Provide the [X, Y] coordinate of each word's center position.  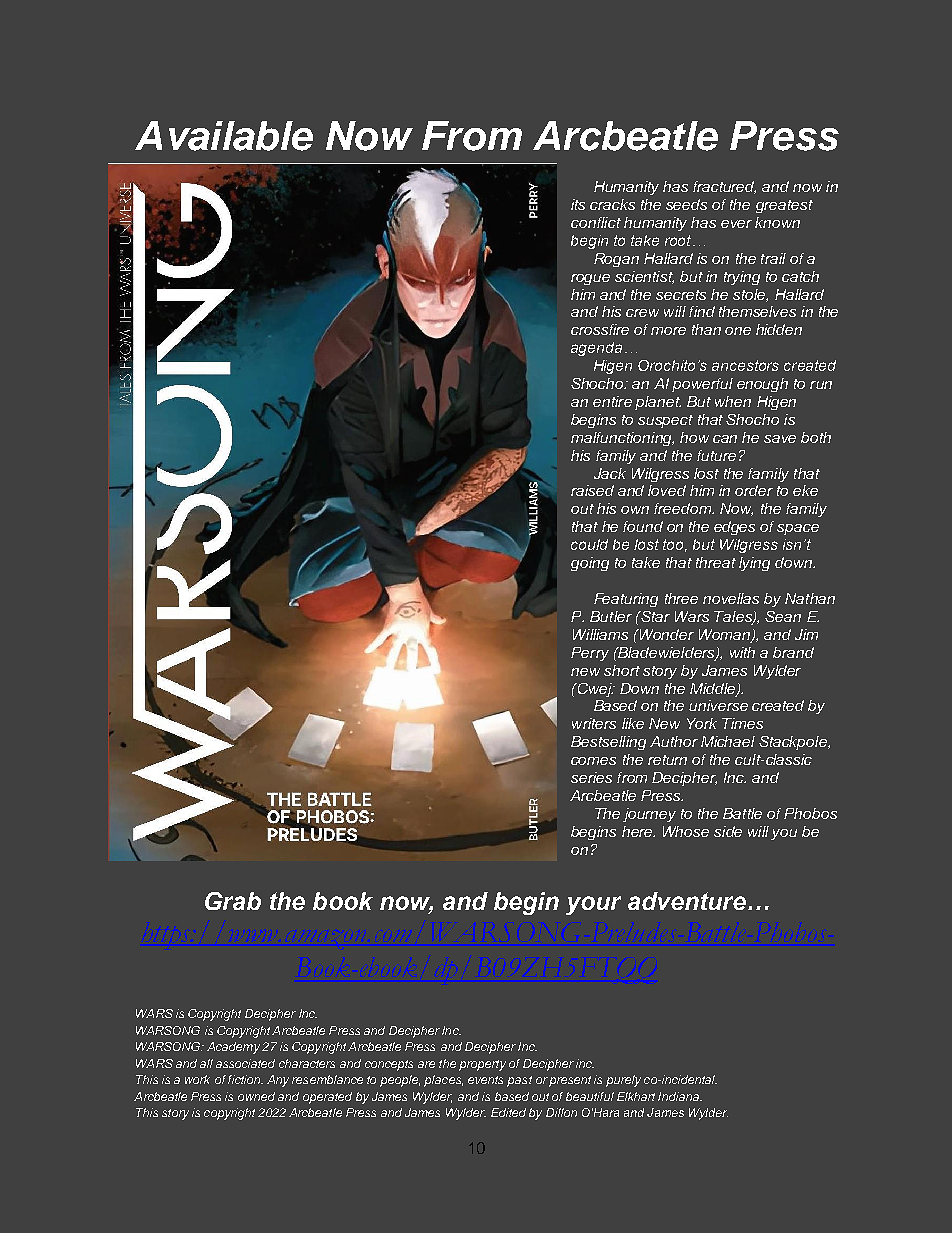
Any [278, 1081]
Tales [734, 618]
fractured [724, 187]
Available [224, 136]
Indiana [680, 1096]
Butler [611, 616]
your [593, 905]
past [519, 1081]
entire [612, 401]
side [728, 831]
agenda [596, 349]
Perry [590, 654]
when [733, 401]
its [578, 204]
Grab [233, 901]
